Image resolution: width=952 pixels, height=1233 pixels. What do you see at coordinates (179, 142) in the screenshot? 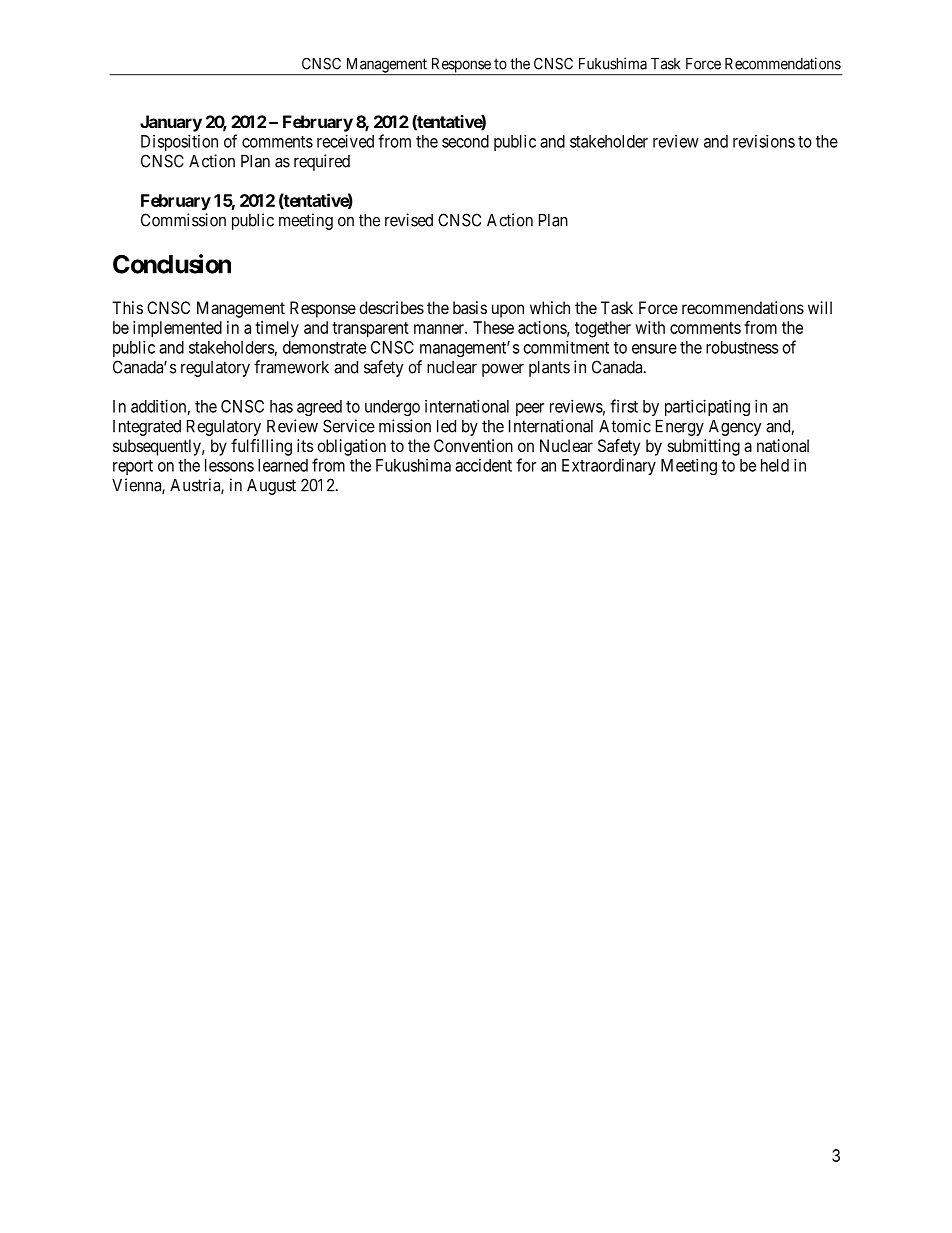
I see `Disposition` at bounding box center [179, 142].
